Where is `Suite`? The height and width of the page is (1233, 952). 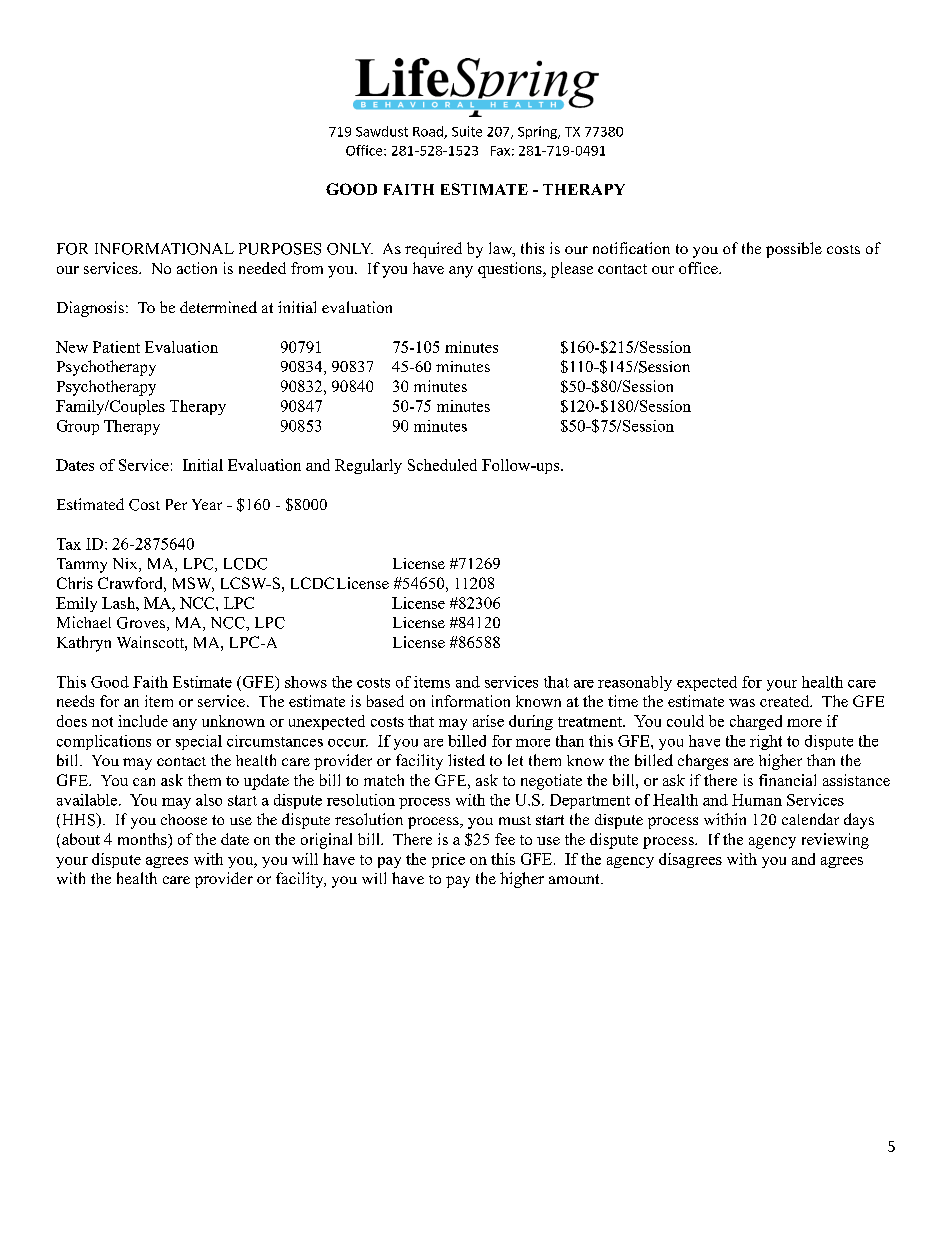
Suite is located at coordinates (467, 131).
